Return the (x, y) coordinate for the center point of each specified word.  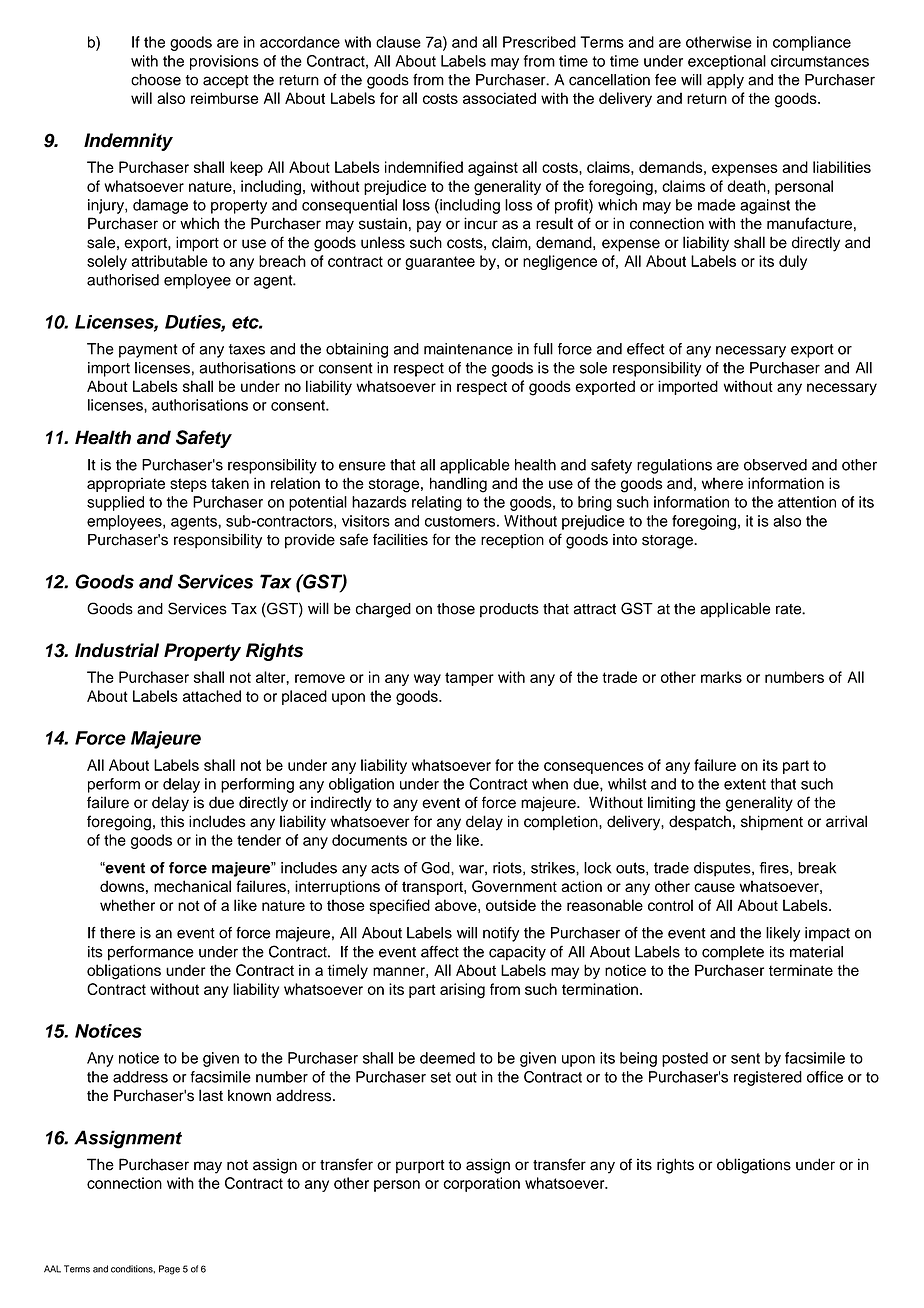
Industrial (117, 650)
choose (156, 80)
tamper (469, 679)
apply (725, 81)
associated (499, 98)
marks (721, 677)
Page (169, 1270)
